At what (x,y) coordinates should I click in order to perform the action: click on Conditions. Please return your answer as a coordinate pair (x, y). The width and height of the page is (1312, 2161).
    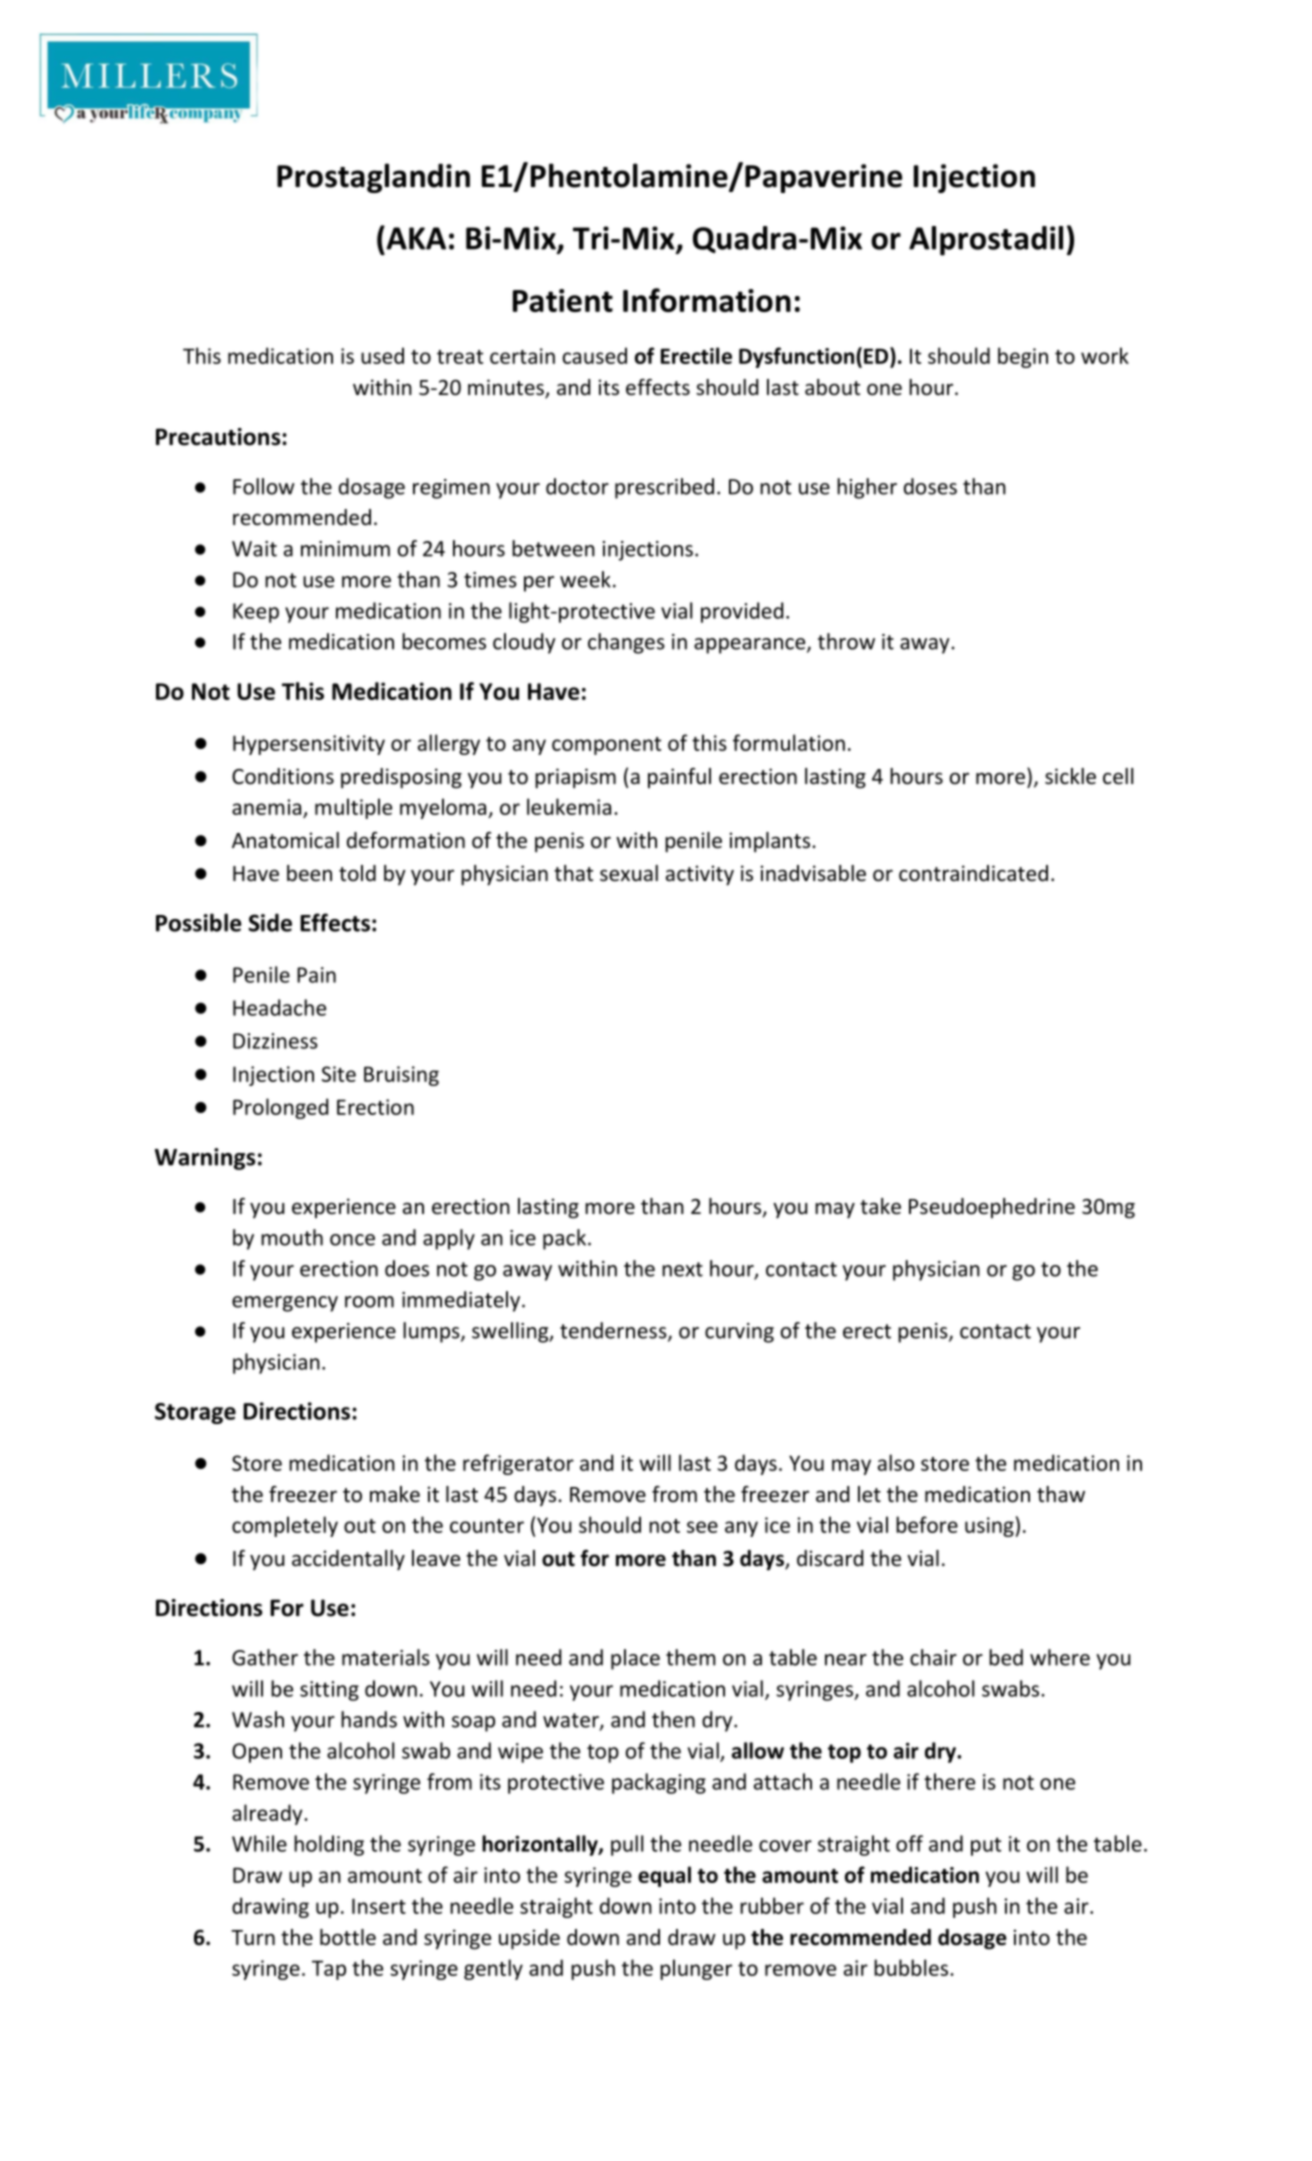
    Looking at the image, I should click on (283, 776).
